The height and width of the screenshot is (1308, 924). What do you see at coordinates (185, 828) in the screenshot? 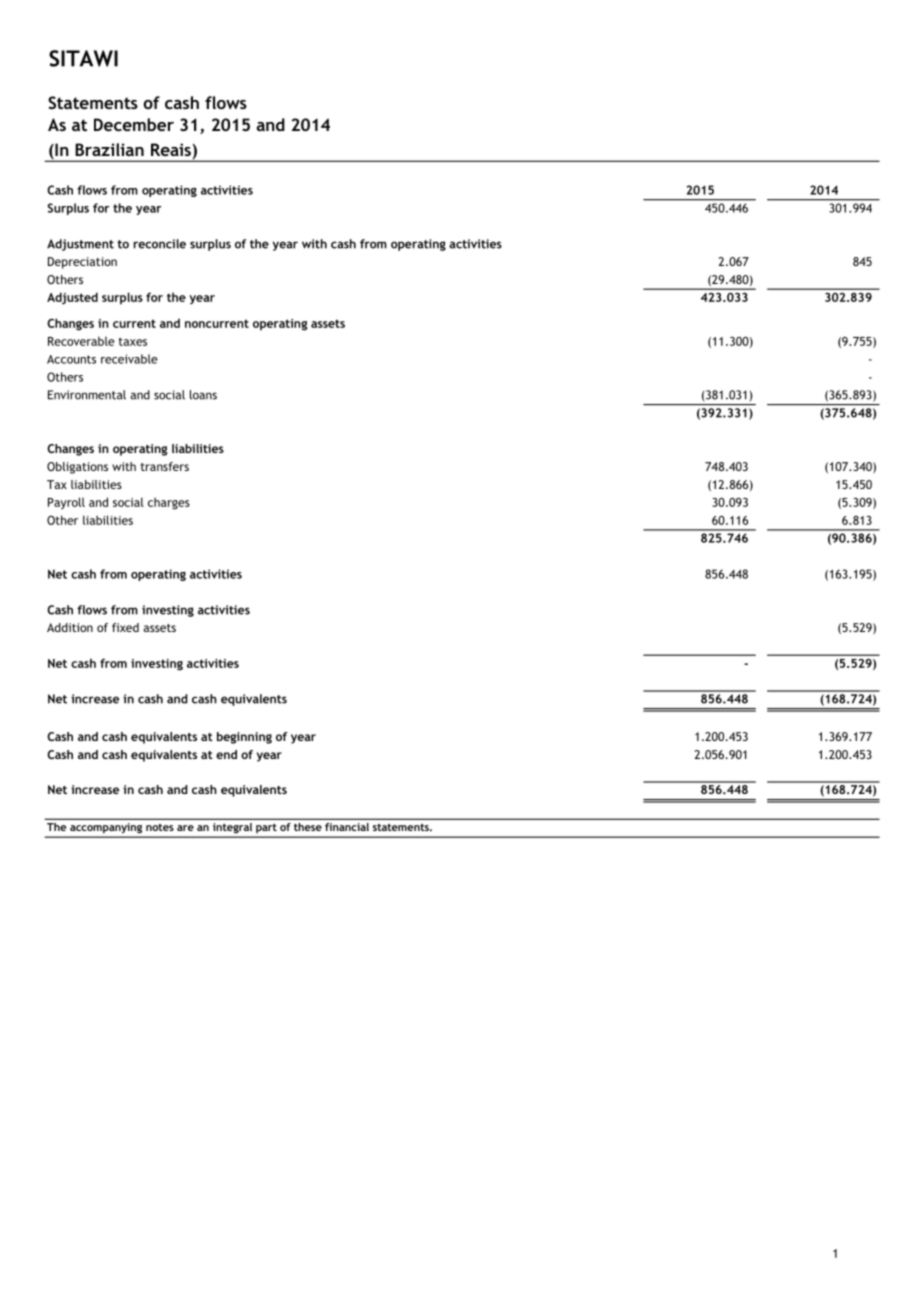
I see `are` at bounding box center [185, 828].
